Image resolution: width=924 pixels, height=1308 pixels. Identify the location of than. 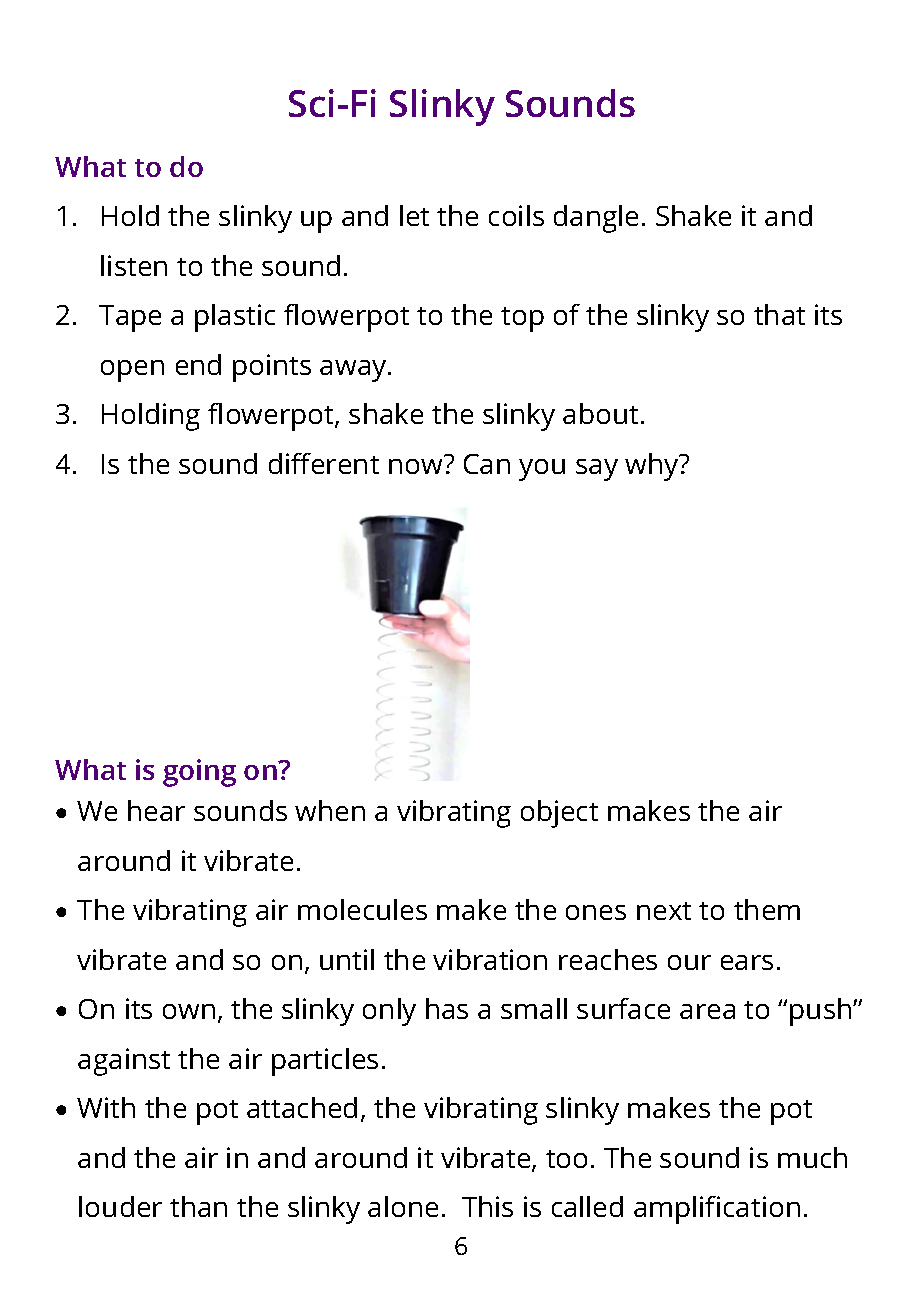
(198, 1206).
